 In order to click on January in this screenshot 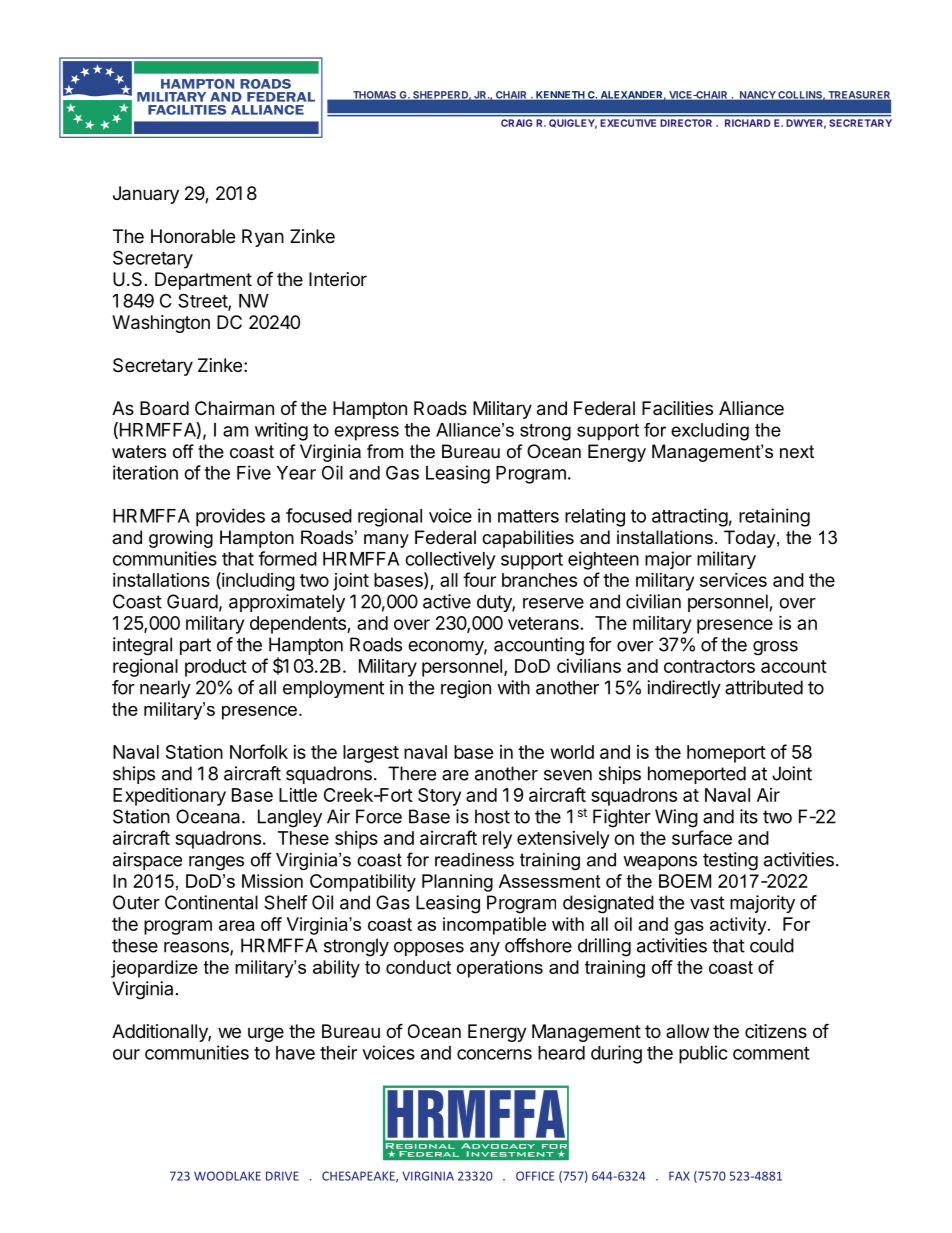, I will do `click(146, 195)`.
